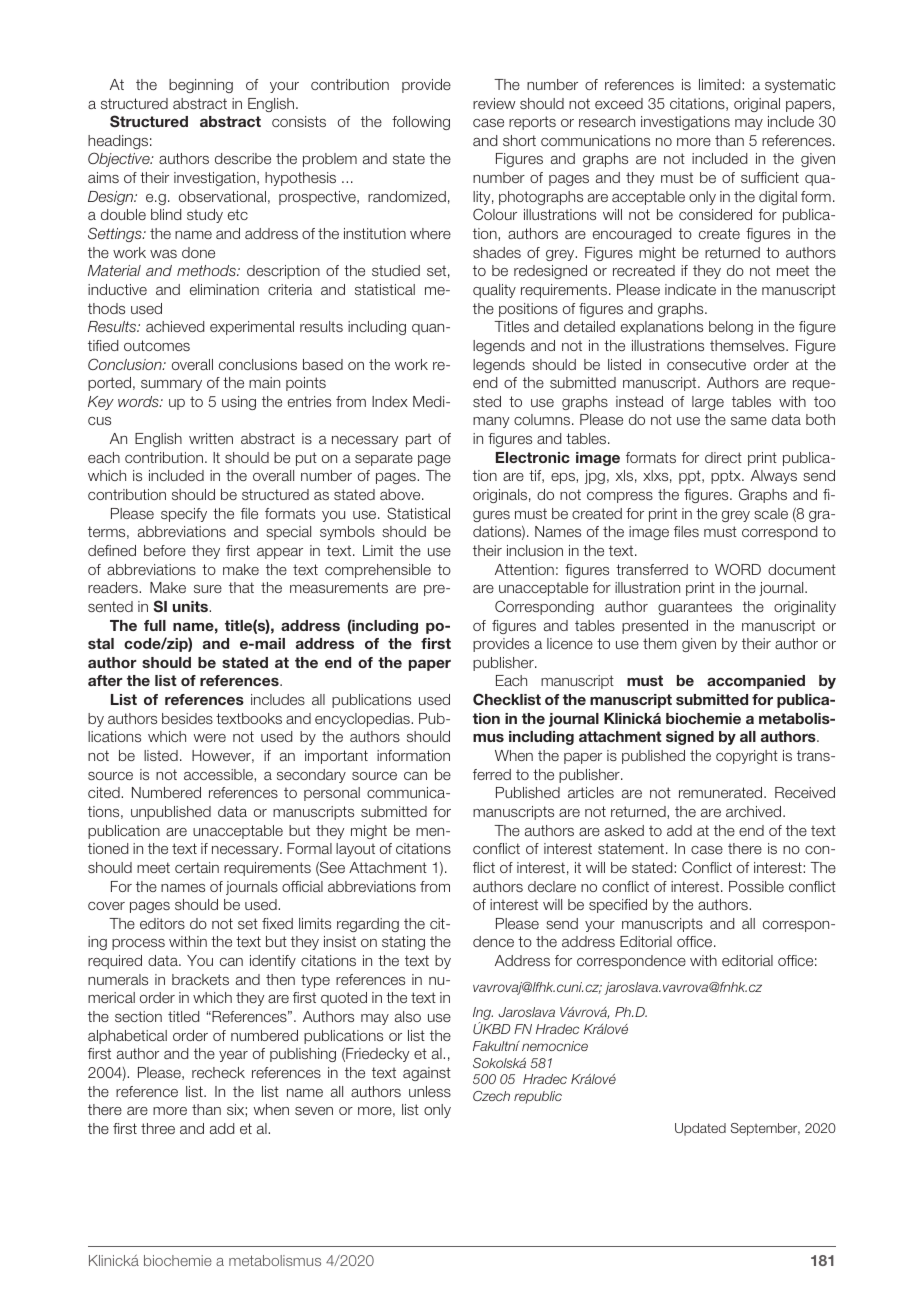  I want to click on beginning, so click(201, 86).
